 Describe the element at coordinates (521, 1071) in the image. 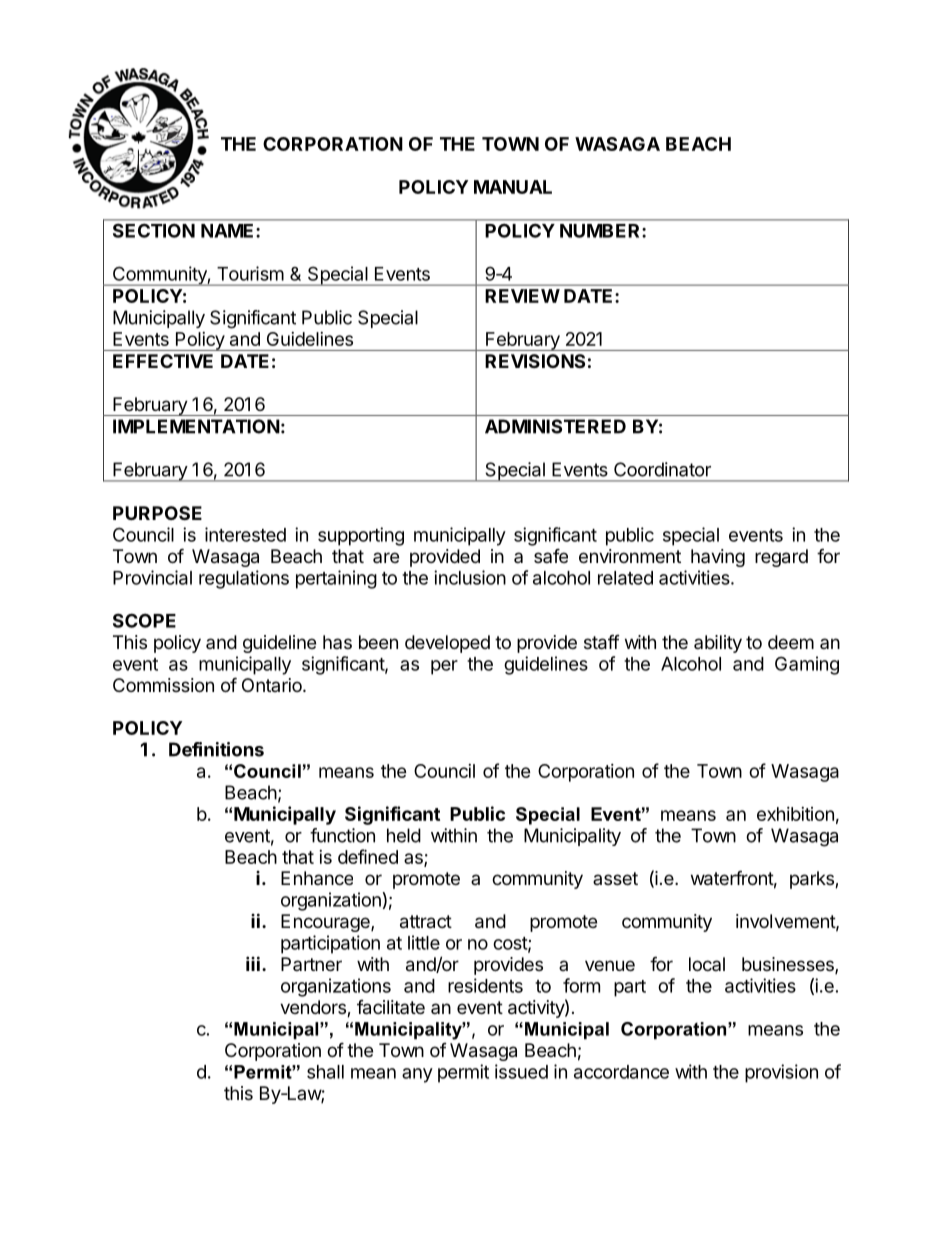

I see `issued` at that location.
